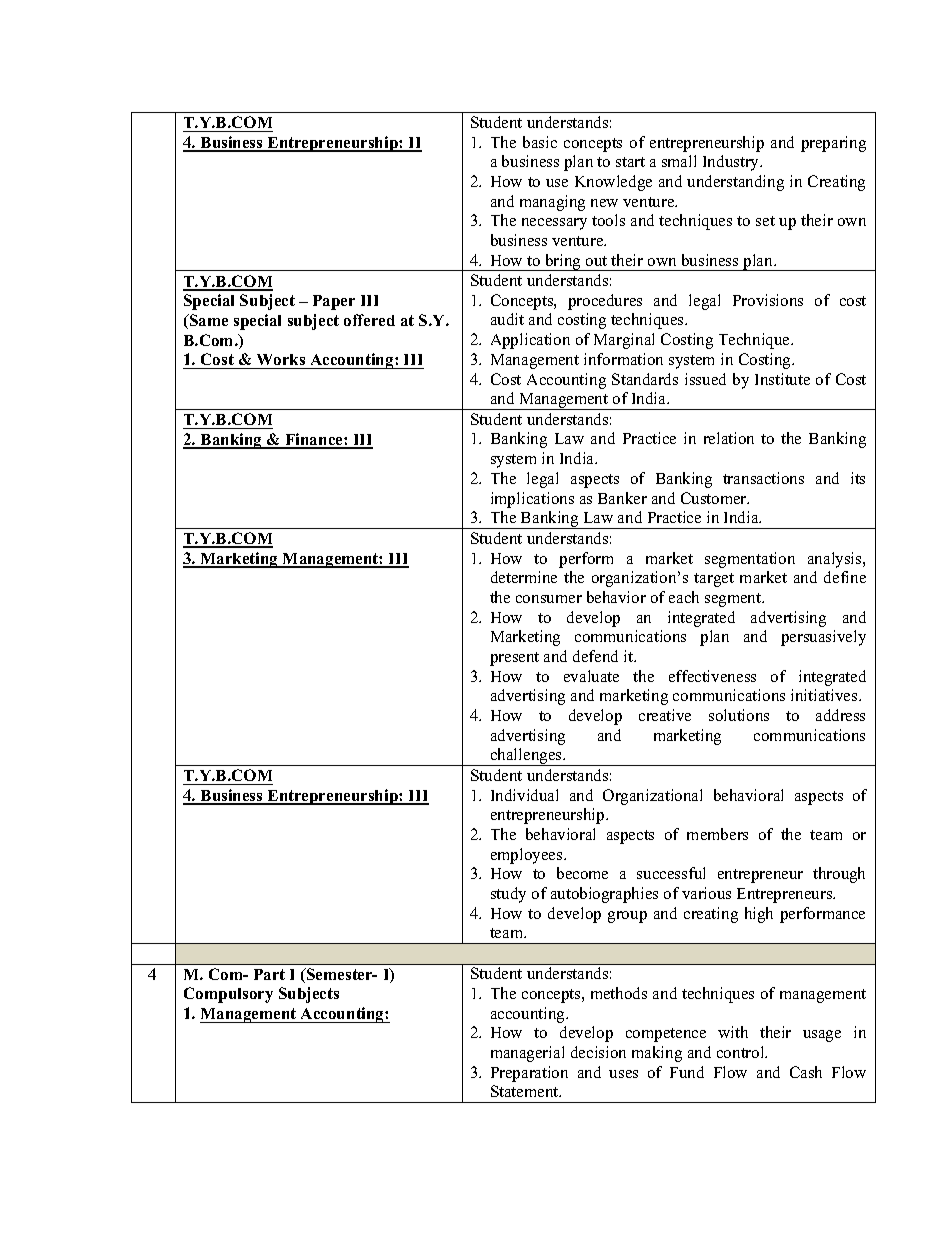  Describe the element at coordinates (334, 302) in the image. I see `Paper` at that location.
